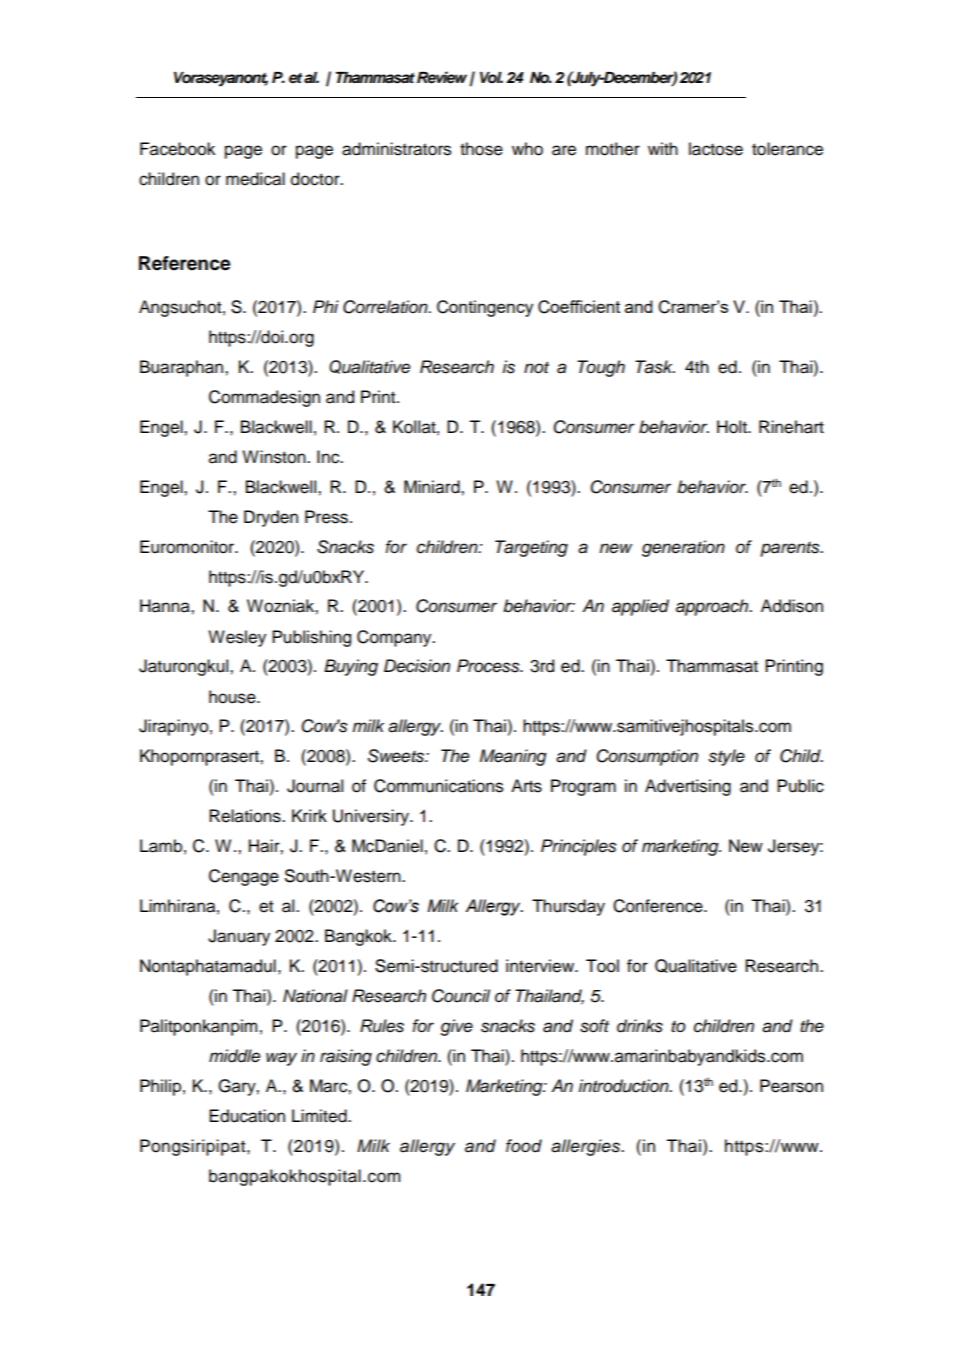 The width and height of the screenshot is (963, 1368). I want to click on lactose, so click(716, 149).
